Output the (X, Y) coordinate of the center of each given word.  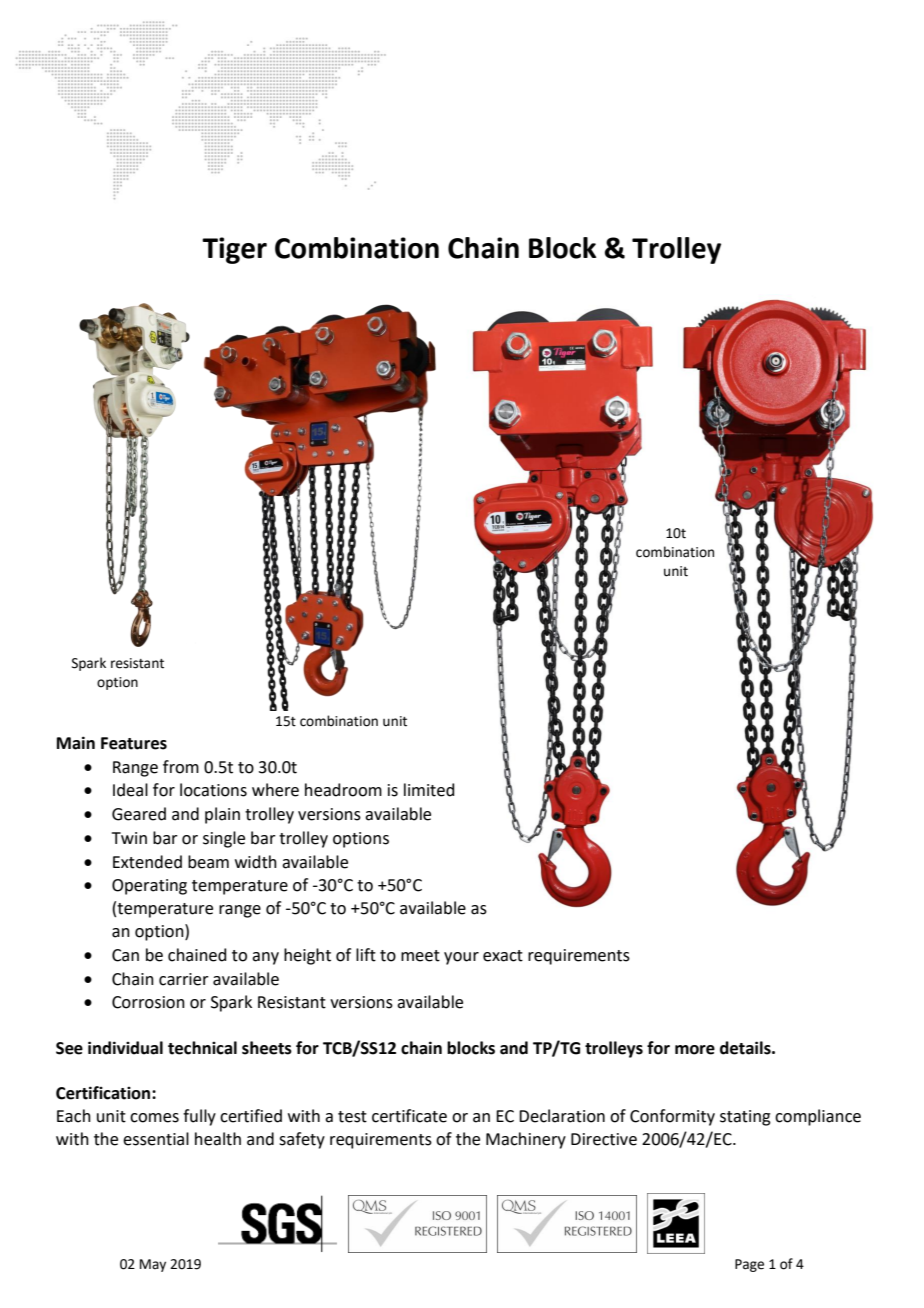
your (461, 958)
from (181, 767)
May (153, 1265)
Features (134, 743)
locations (213, 790)
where (275, 790)
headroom (343, 790)
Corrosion (148, 1002)
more (695, 1050)
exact (503, 956)
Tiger (234, 250)
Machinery (526, 1140)
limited (429, 790)
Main (76, 743)
